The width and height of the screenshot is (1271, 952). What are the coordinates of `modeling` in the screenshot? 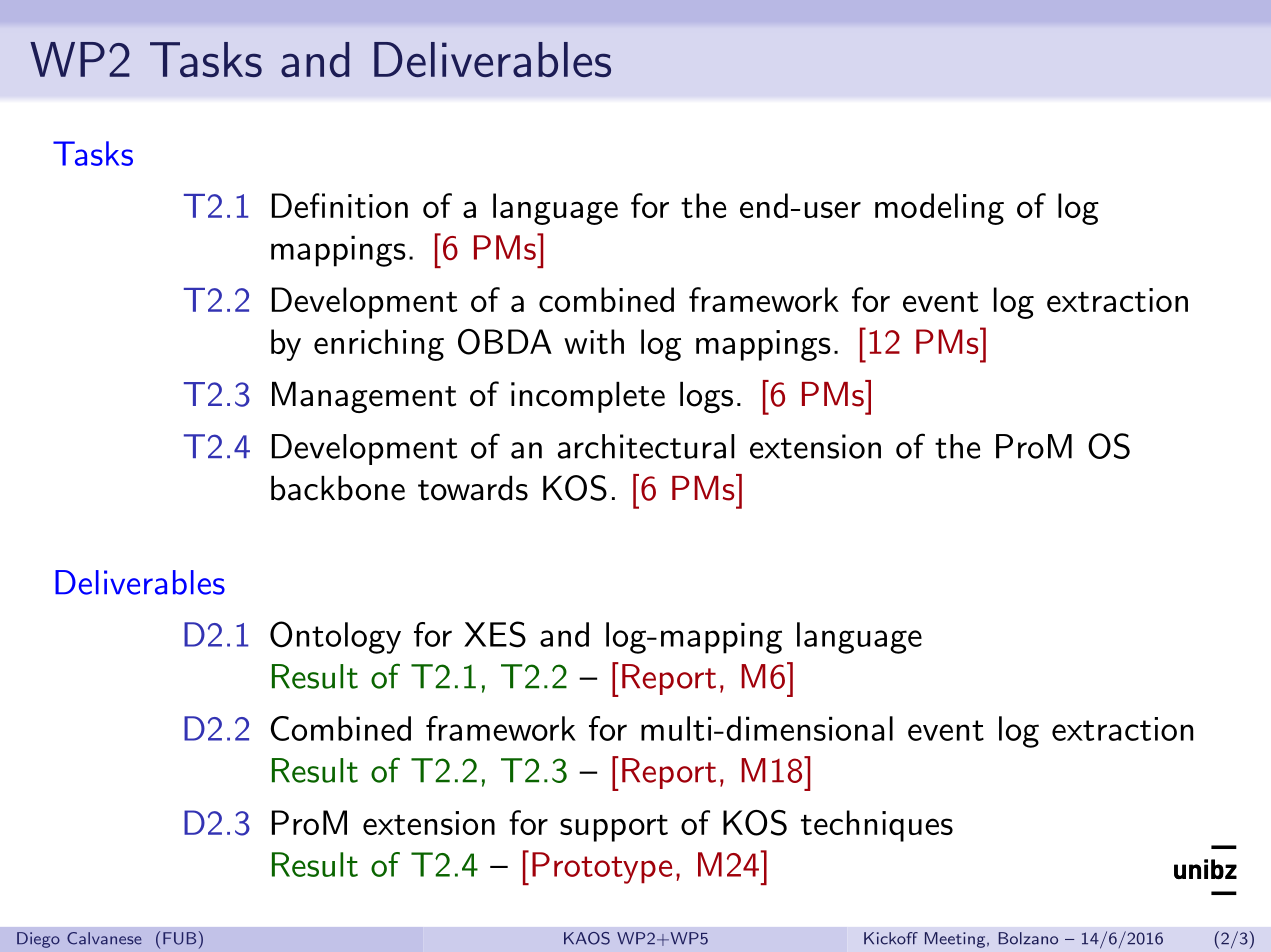 It's located at (939, 209).
